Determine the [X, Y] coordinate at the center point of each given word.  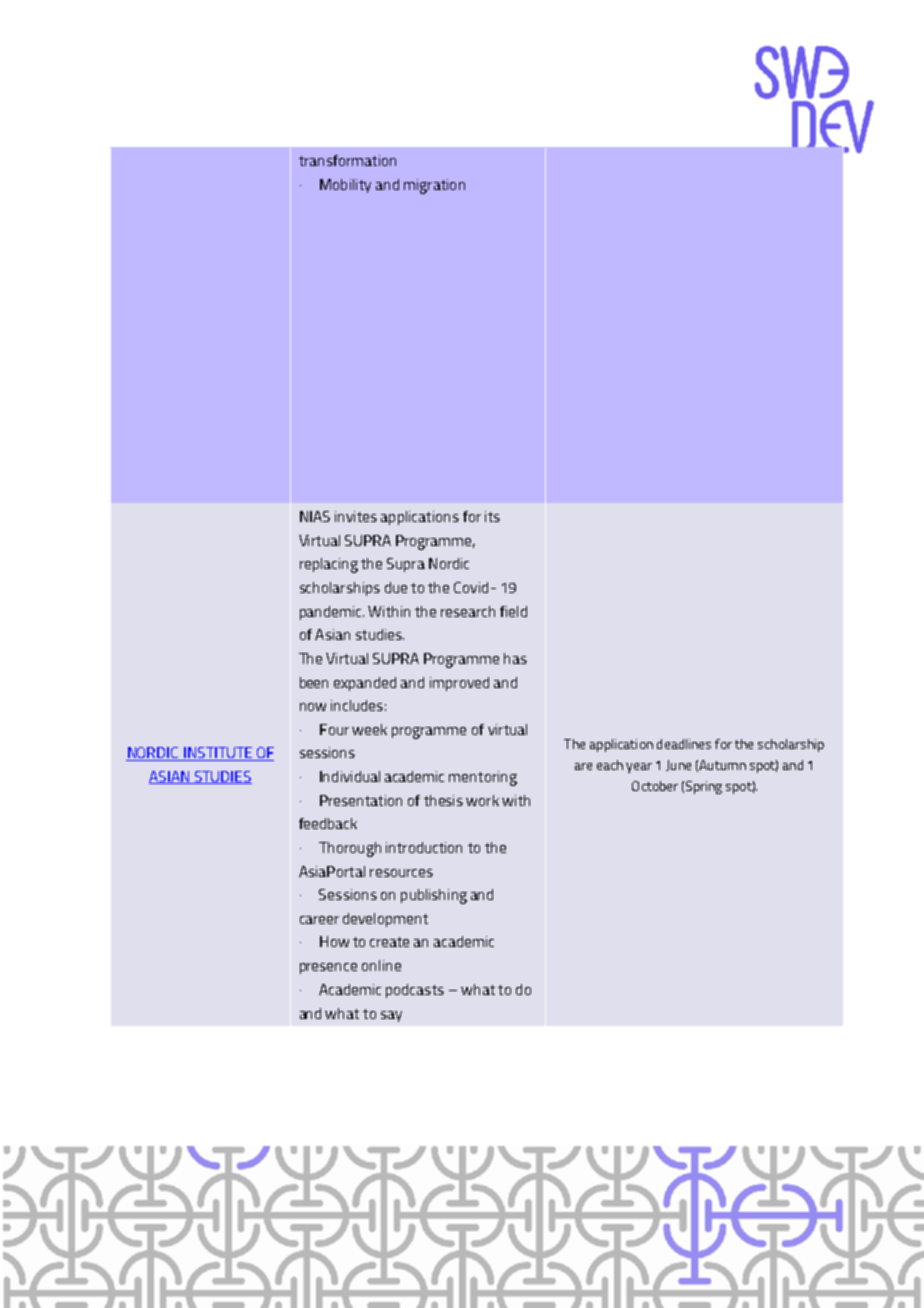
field [513, 611]
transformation [347, 160]
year [639, 768]
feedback [328, 823]
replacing [329, 565]
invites [356, 516]
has [515, 658]
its [492, 516]
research [468, 611]
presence [328, 968]
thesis [443, 800]
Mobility [345, 186]
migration [434, 186]
